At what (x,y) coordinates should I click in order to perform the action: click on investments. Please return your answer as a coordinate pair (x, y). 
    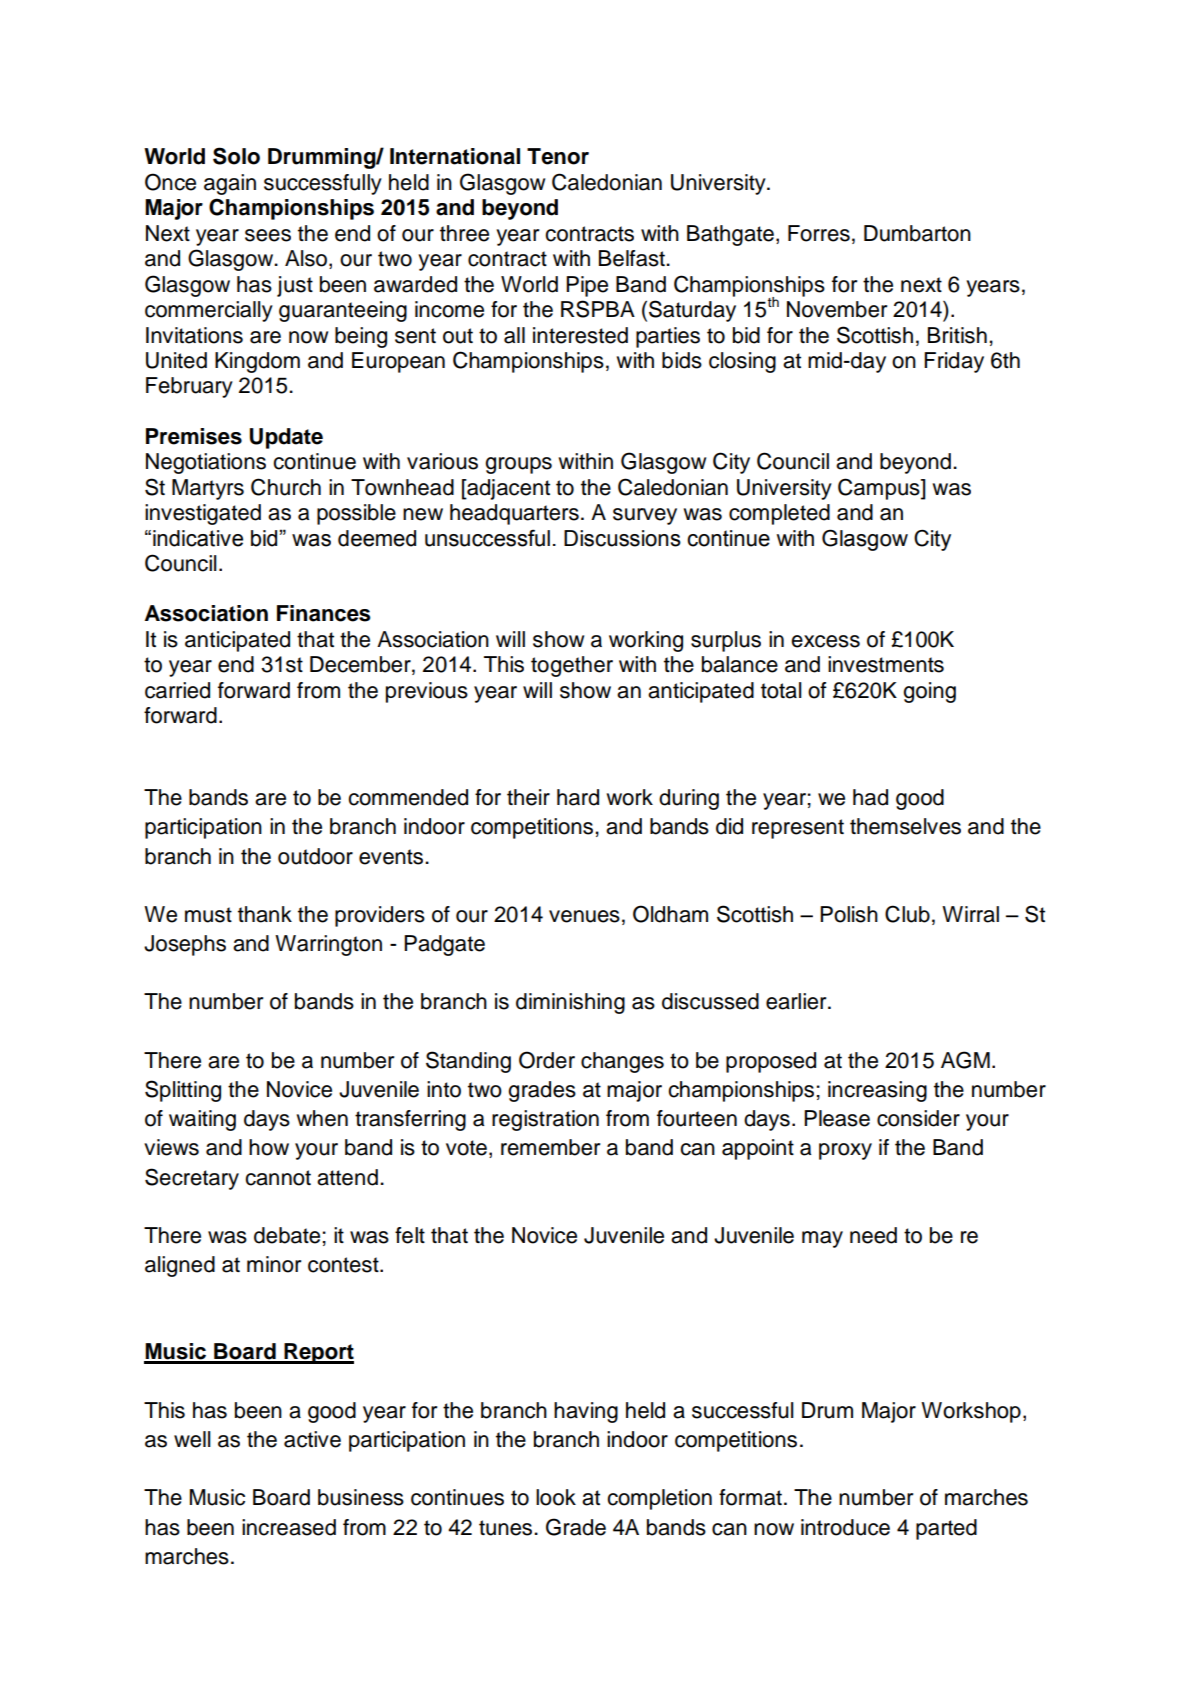
    Looking at the image, I should click on (886, 664).
